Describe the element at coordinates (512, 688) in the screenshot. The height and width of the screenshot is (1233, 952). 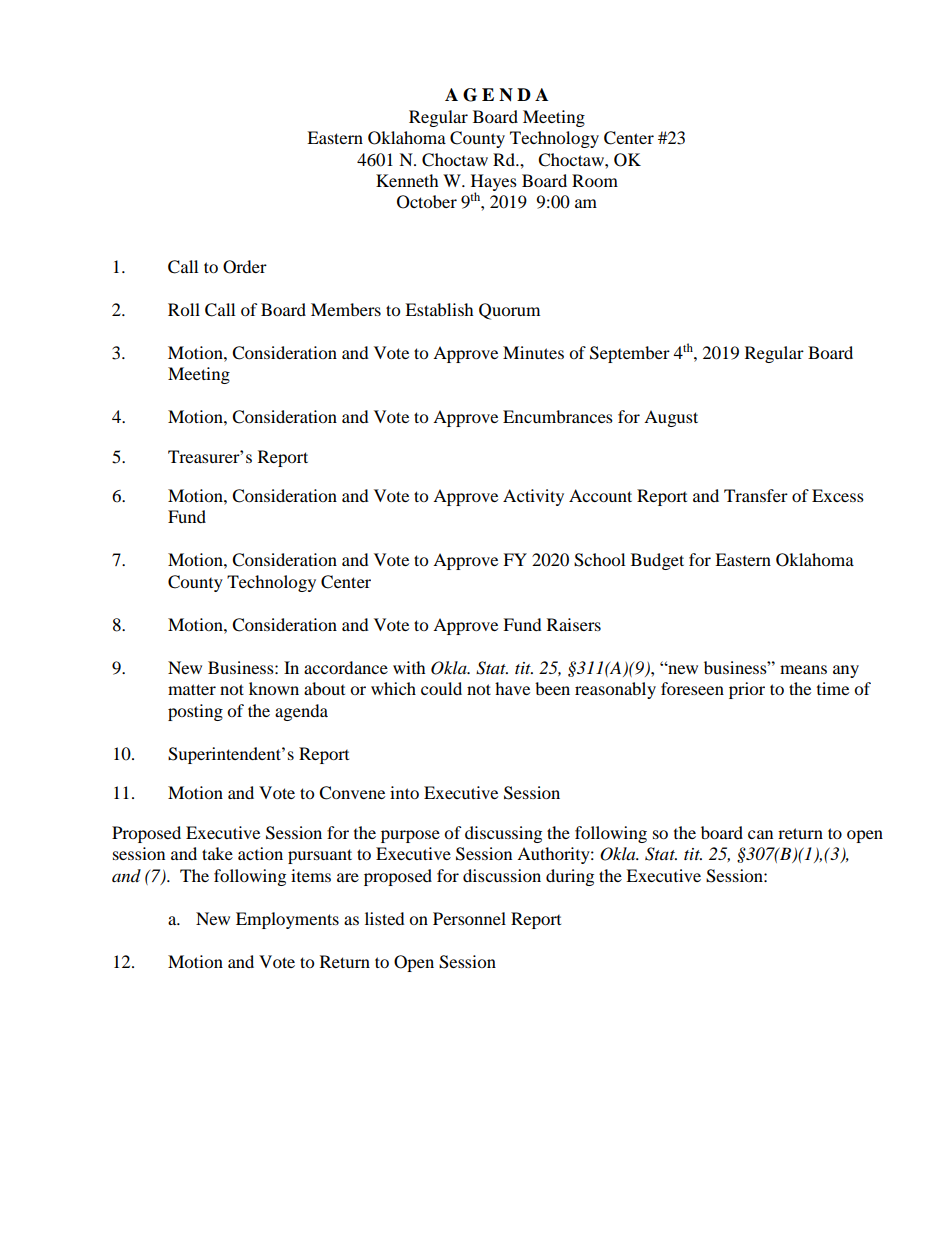
I see `have` at that location.
